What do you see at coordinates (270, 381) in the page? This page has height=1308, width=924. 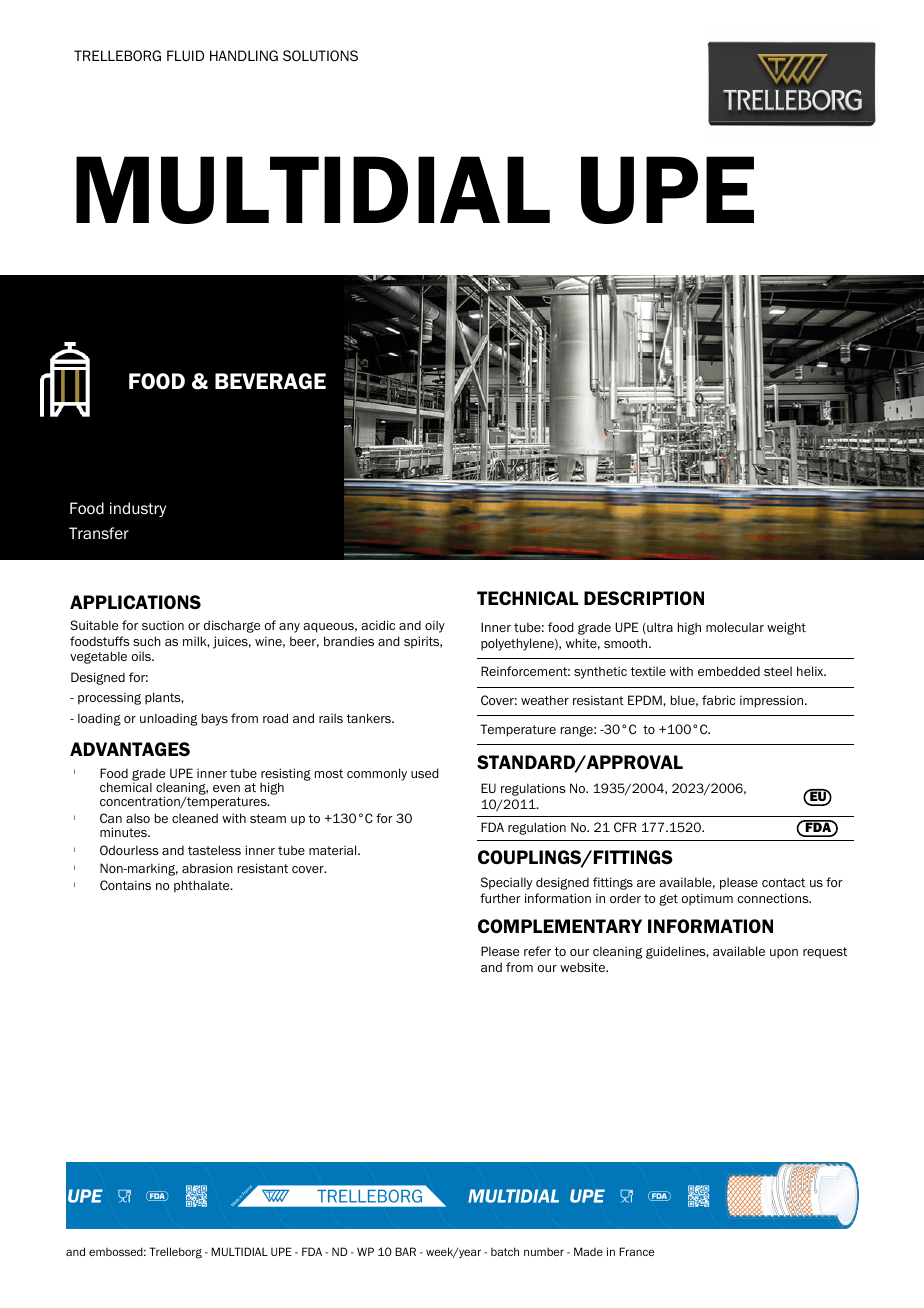 I see `BEVERAGE` at bounding box center [270, 381].
